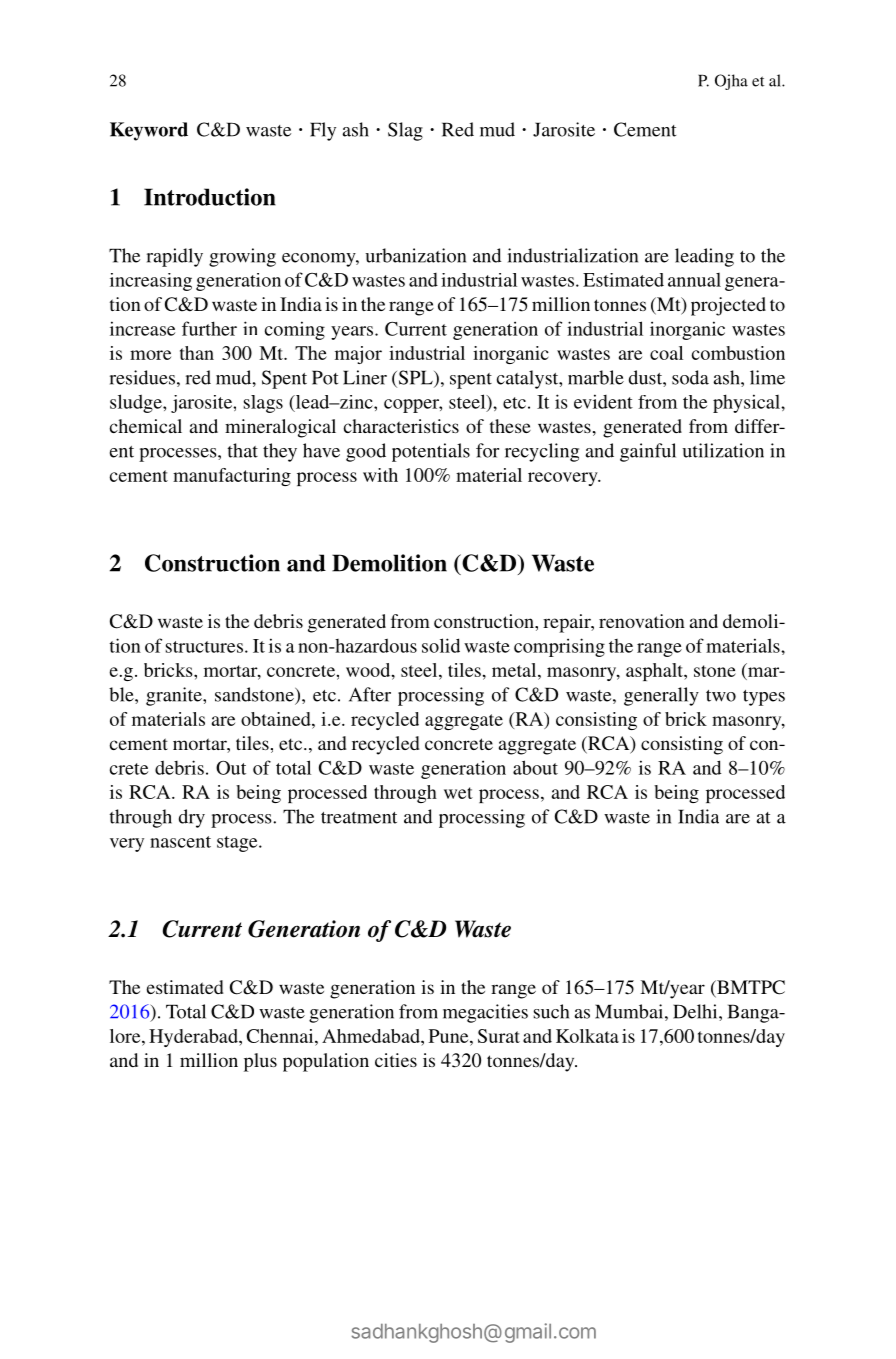 This page has height=1359, width=896. Describe the element at coordinates (721, 696) in the page. I see `two` at that location.
